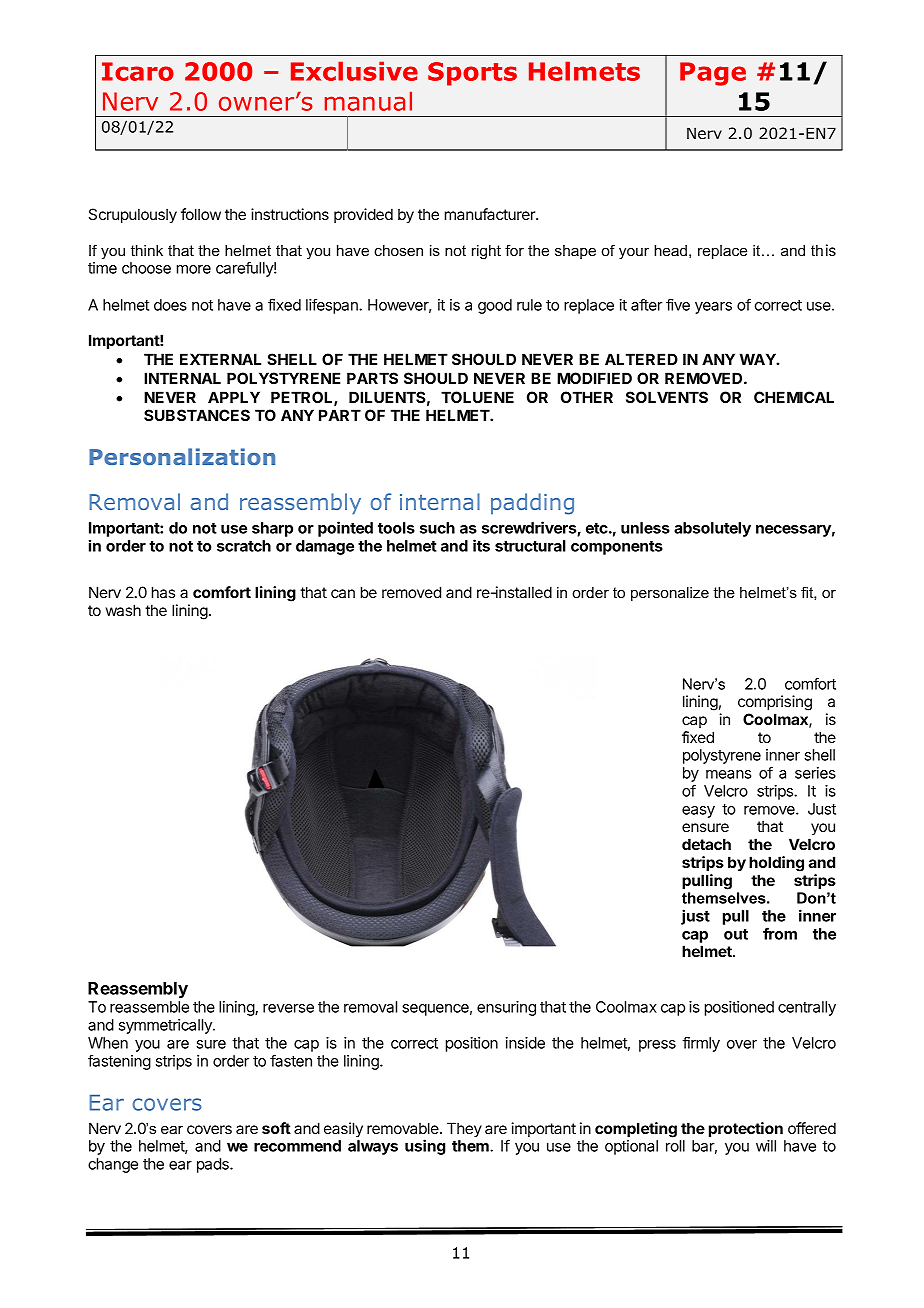 The height and width of the document is (1308, 924). I want to click on pads, so click(214, 1165).
